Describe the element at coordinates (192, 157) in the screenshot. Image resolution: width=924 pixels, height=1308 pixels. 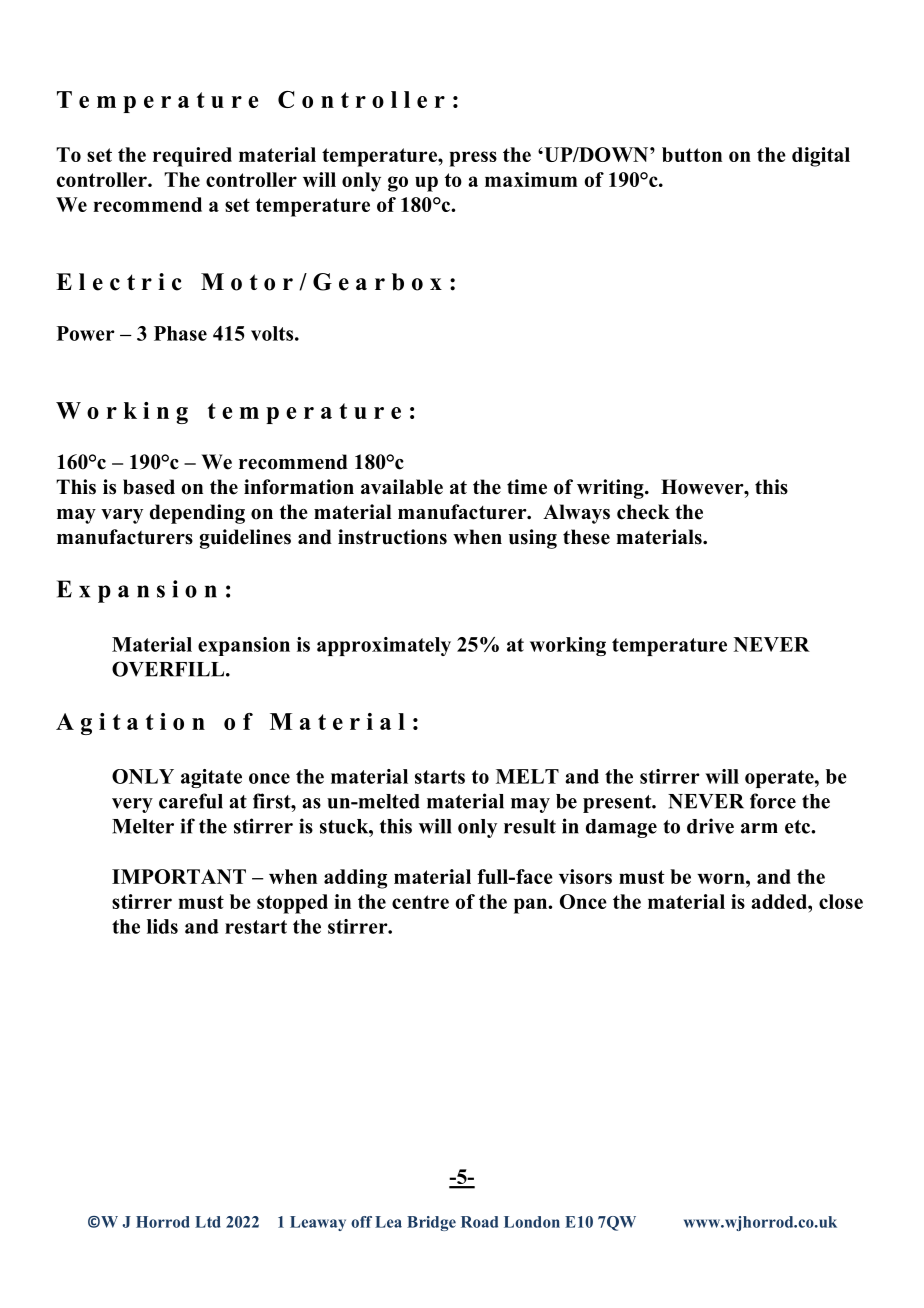
I see `required` at that location.
